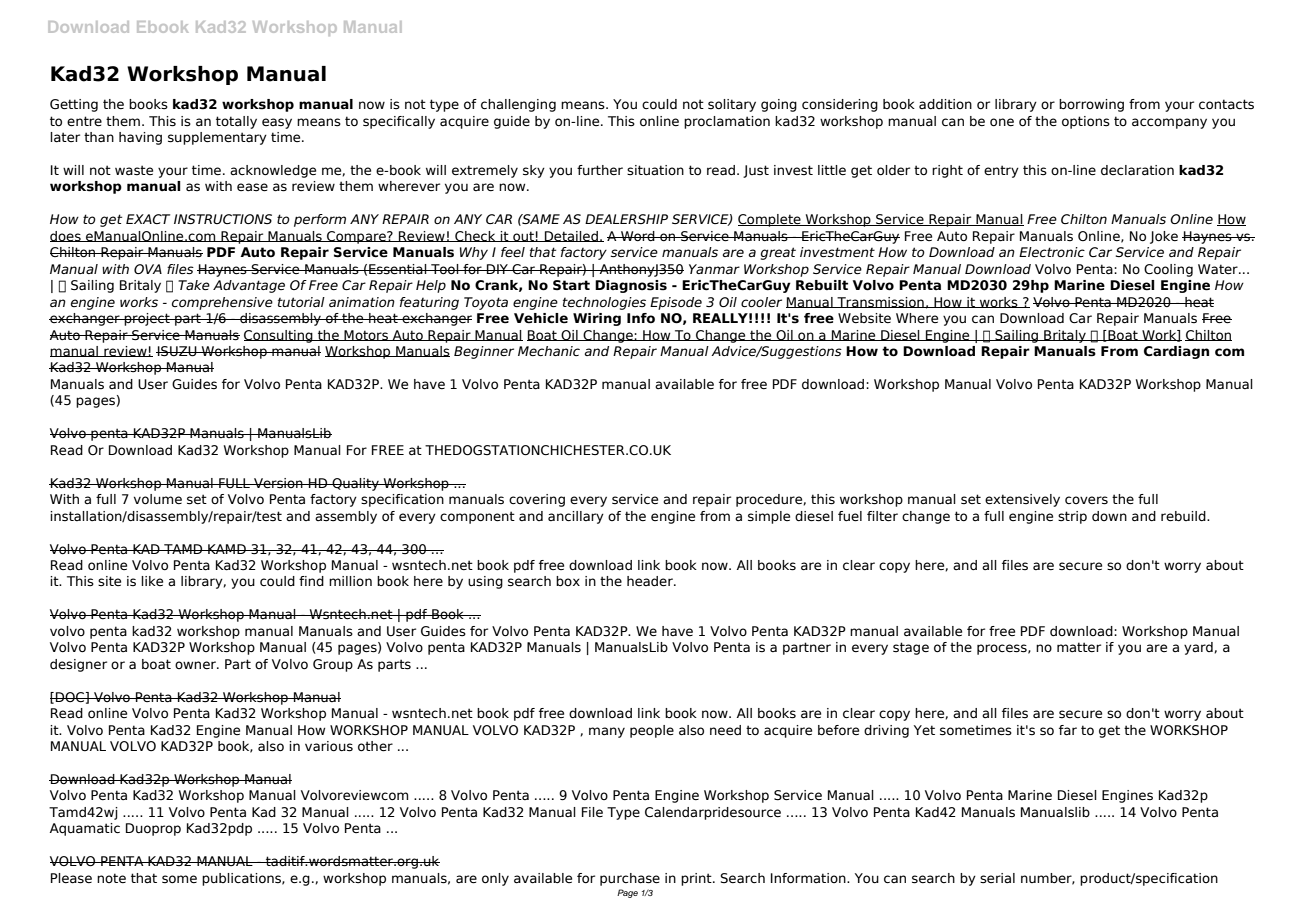  I want to click on people, so click(652, 731).
